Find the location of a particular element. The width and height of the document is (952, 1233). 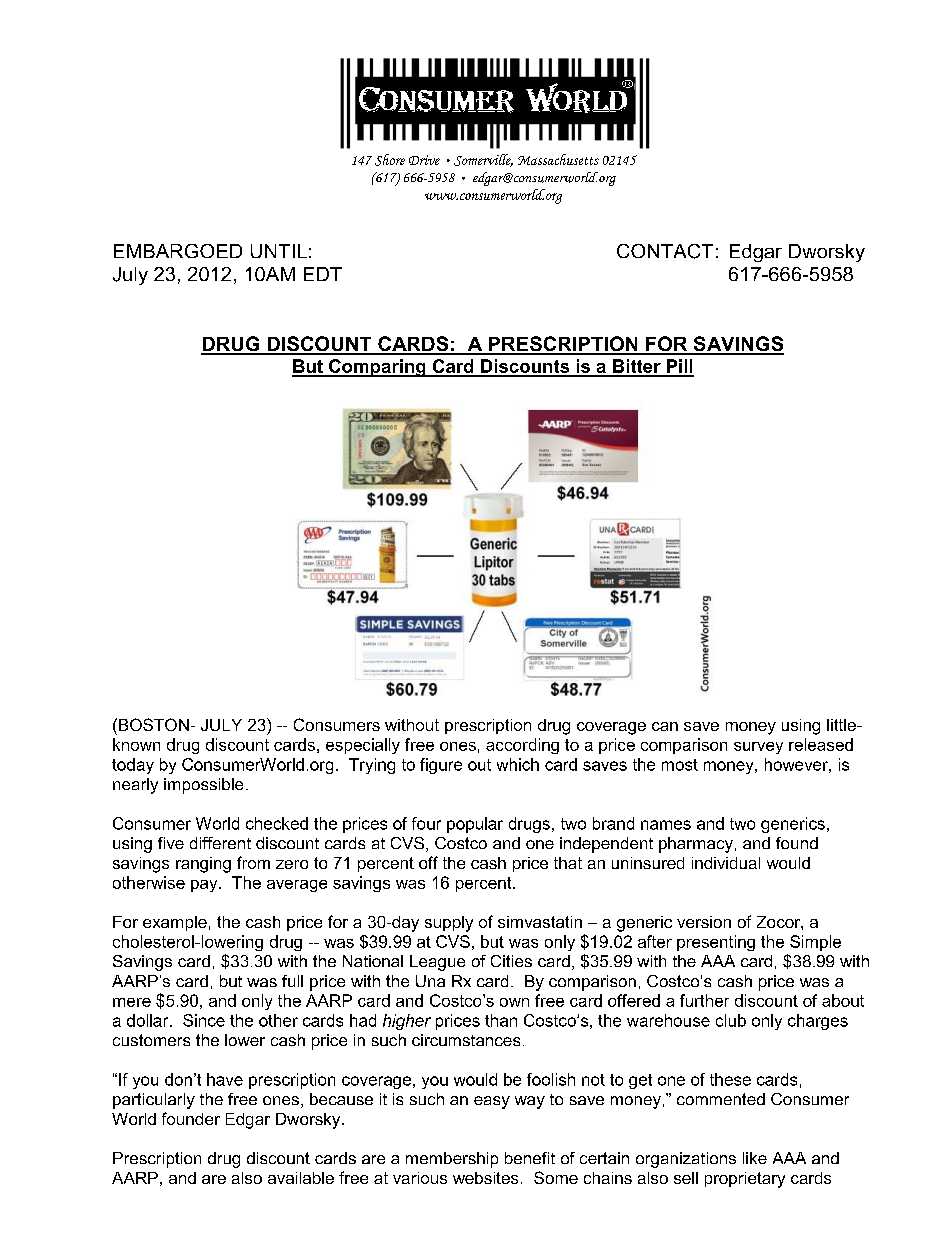

presenting is located at coordinates (716, 943).
